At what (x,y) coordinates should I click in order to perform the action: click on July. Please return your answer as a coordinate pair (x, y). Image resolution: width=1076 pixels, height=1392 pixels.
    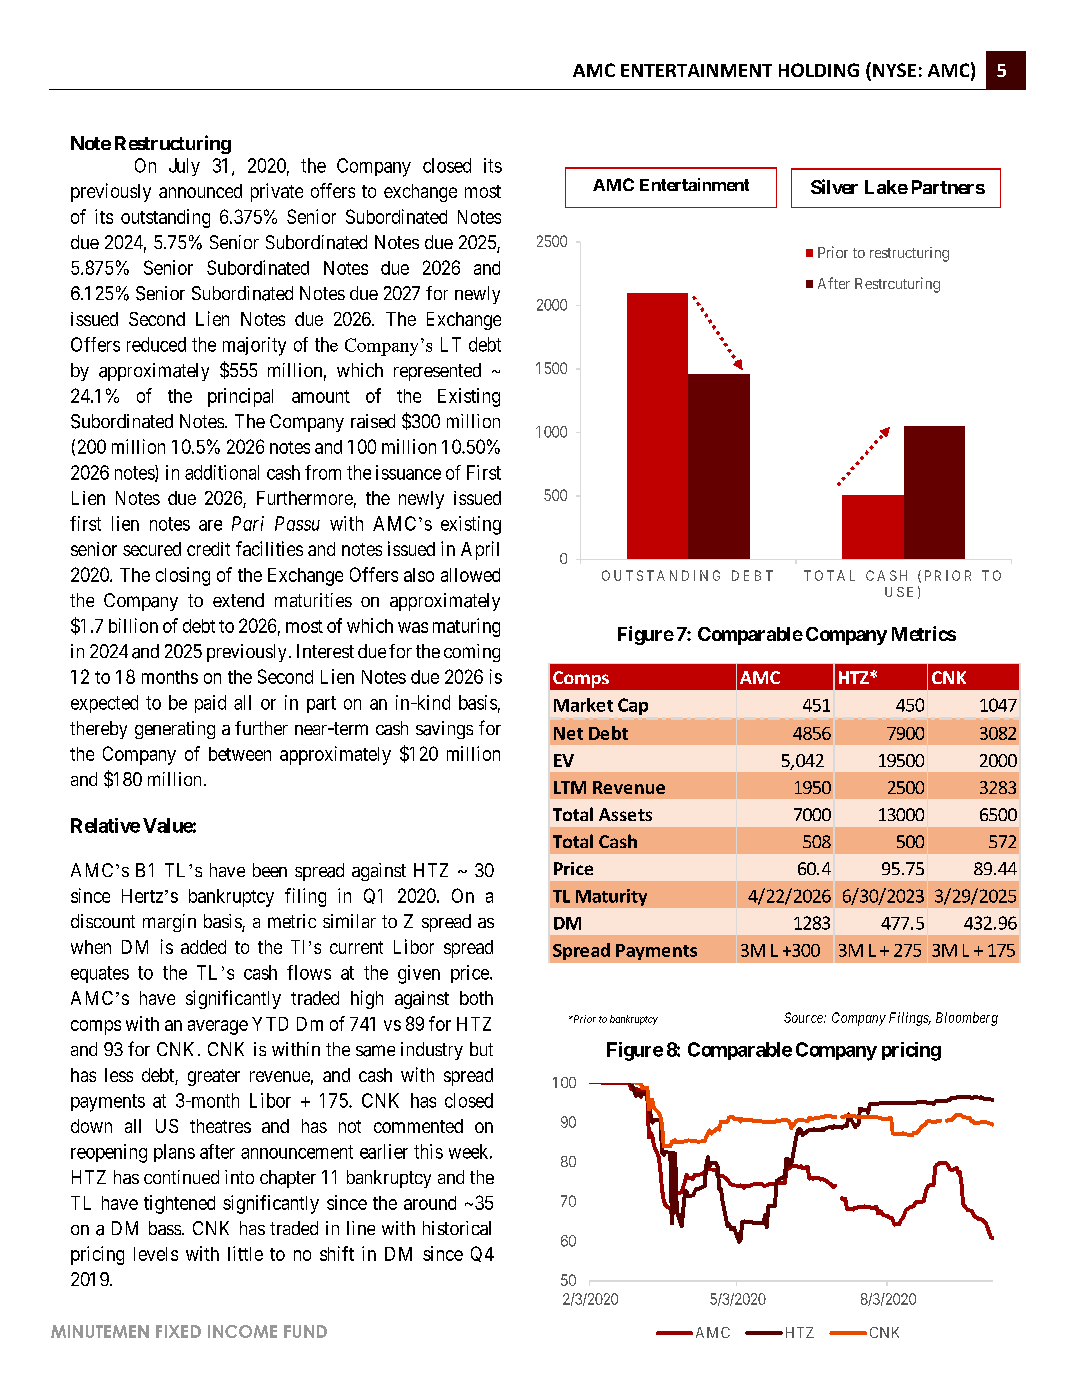
    Looking at the image, I should click on (184, 167).
